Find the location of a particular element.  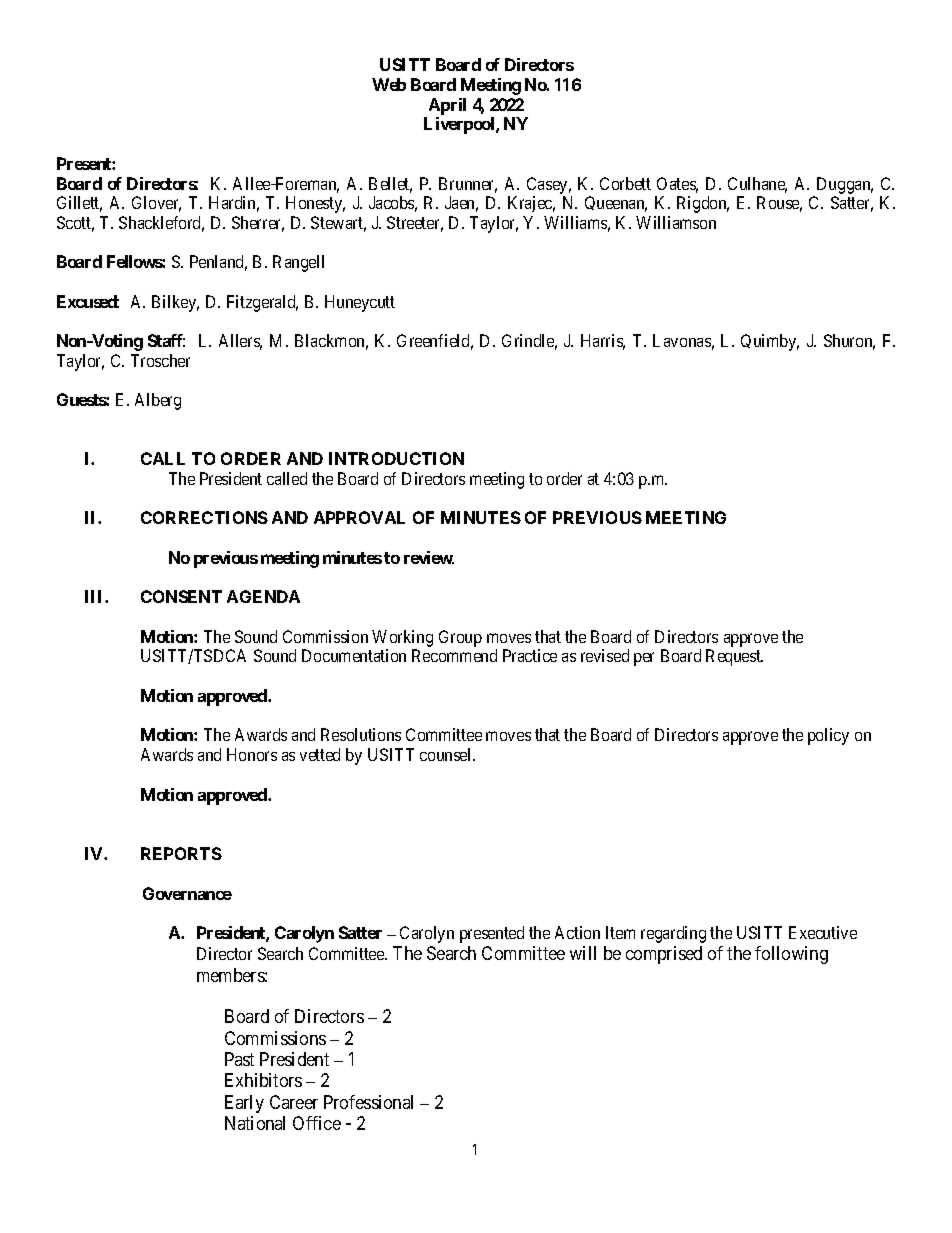

Duggan is located at coordinates (845, 185).
